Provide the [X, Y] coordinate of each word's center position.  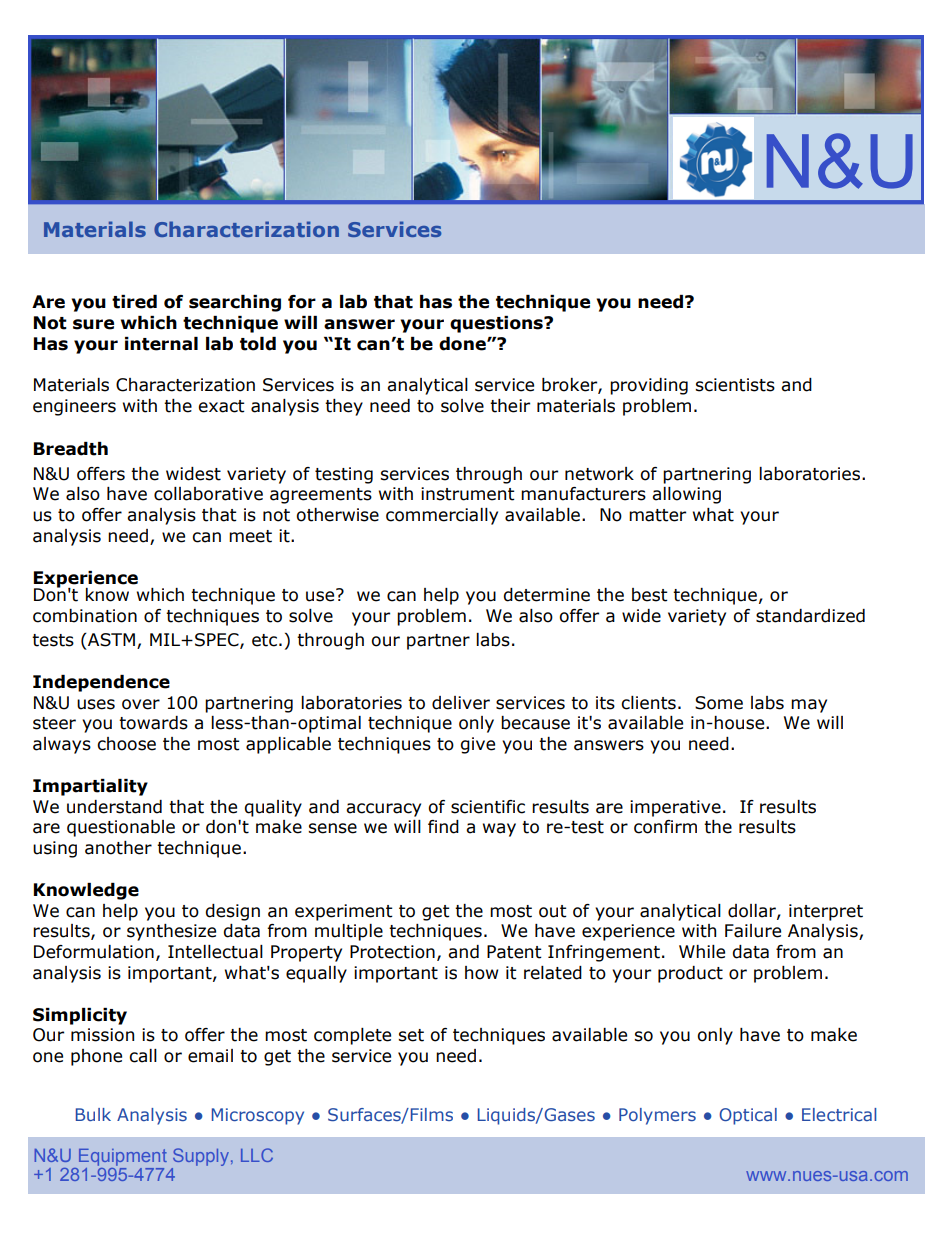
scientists [735, 385]
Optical [748, 1116]
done [463, 344]
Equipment [123, 1157]
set [411, 1035]
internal [161, 344]
